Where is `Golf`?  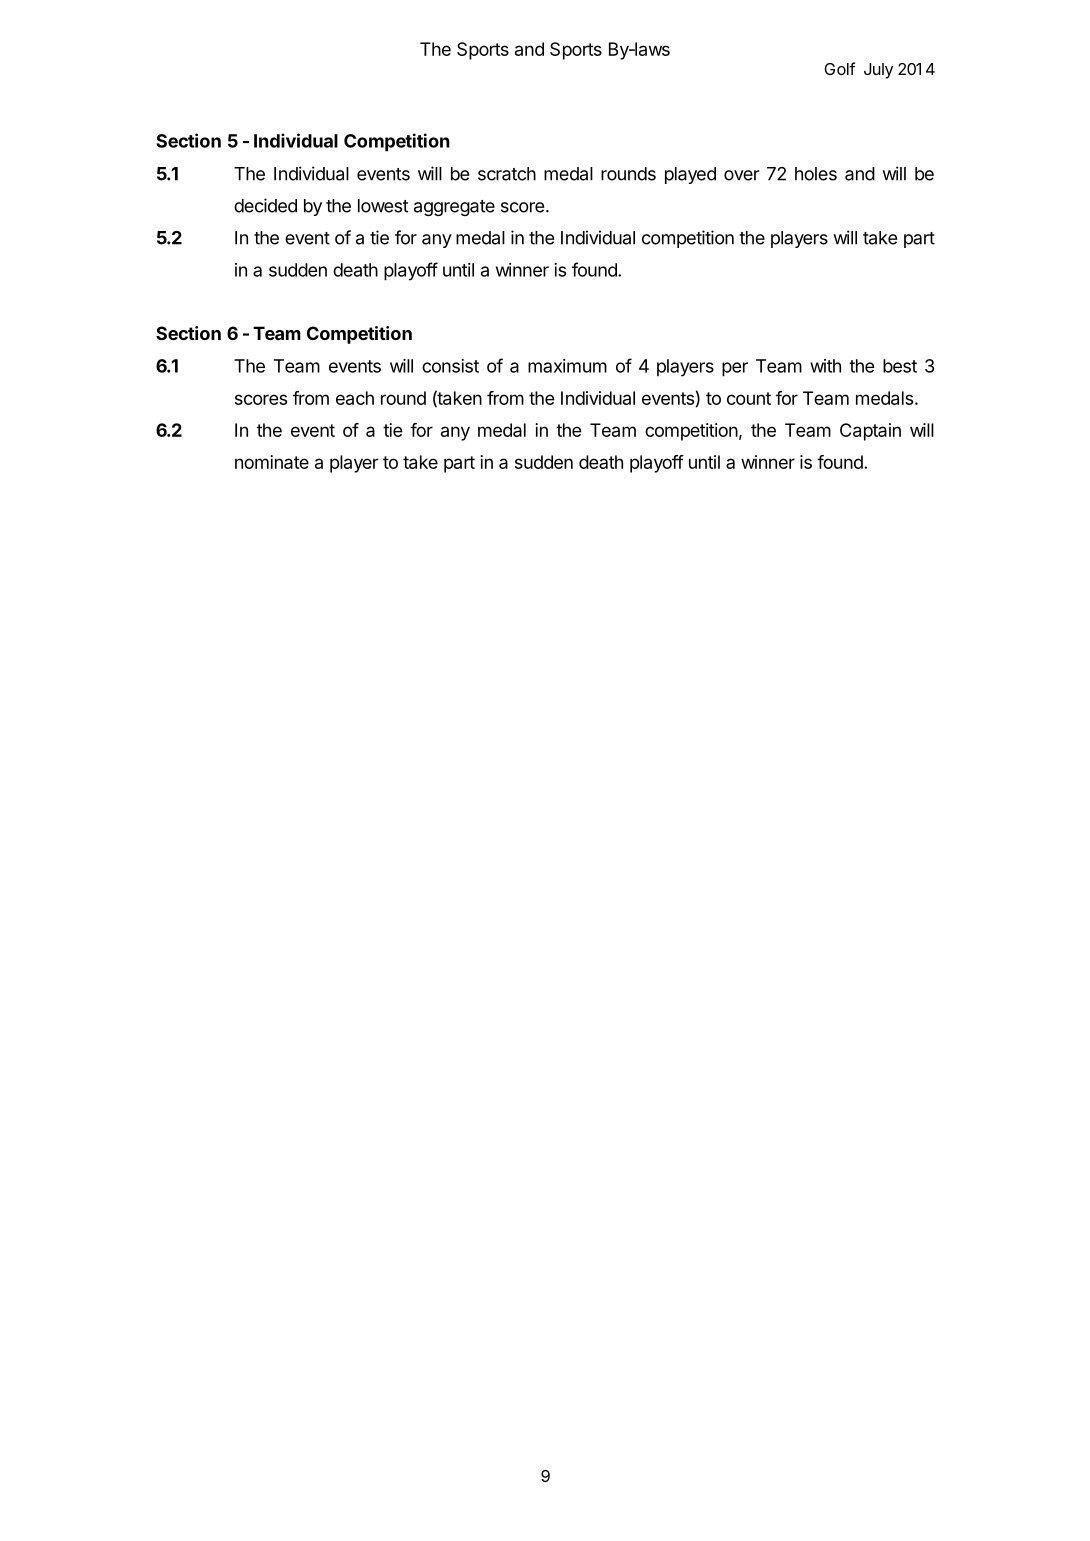 Golf is located at coordinates (839, 68).
